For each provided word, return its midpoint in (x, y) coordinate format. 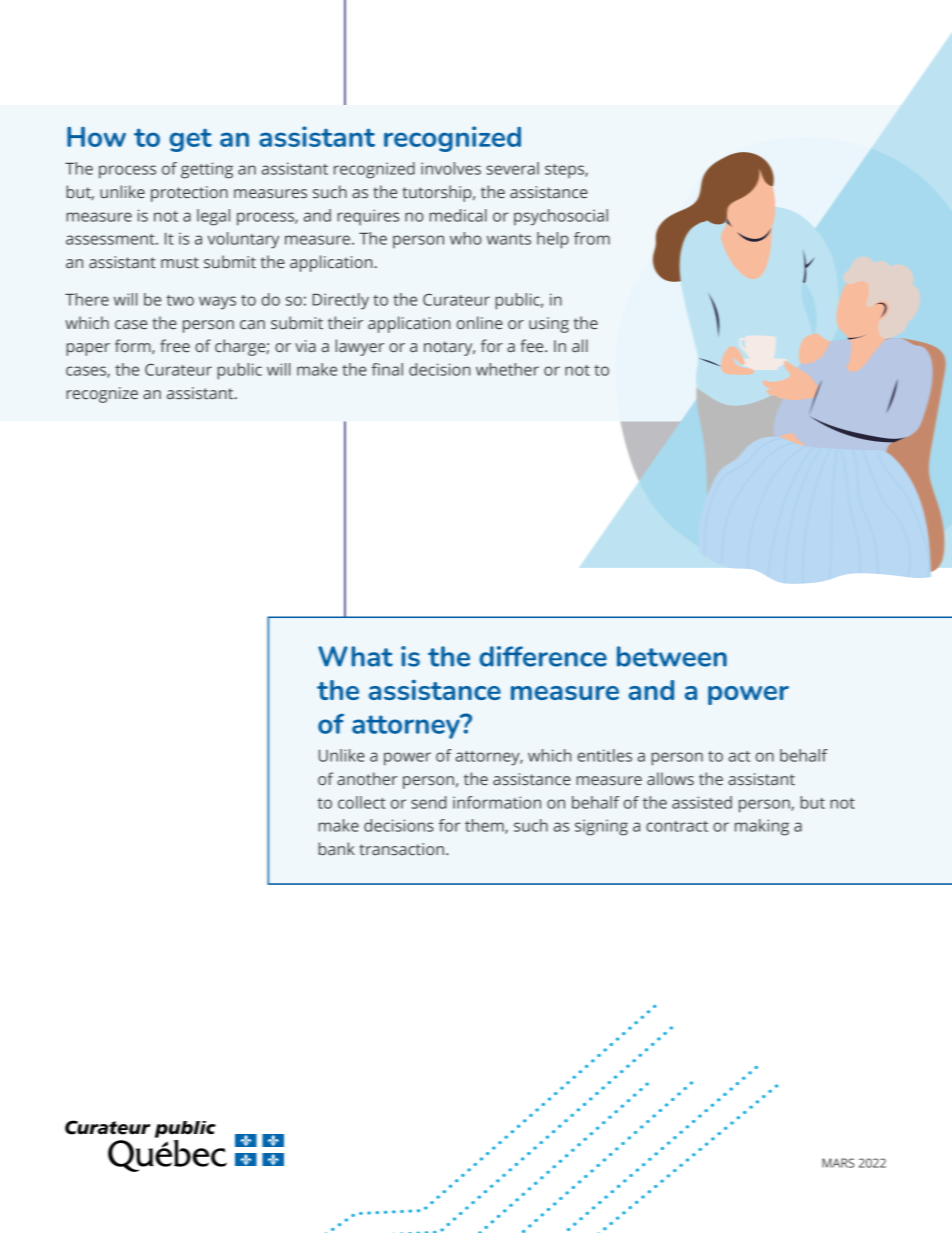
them (485, 826)
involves (451, 168)
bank (336, 848)
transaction (401, 849)
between (672, 656)
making (762, 827)
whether (507, 369)
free (175, 346)
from (592, 238)
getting (207, 170)
